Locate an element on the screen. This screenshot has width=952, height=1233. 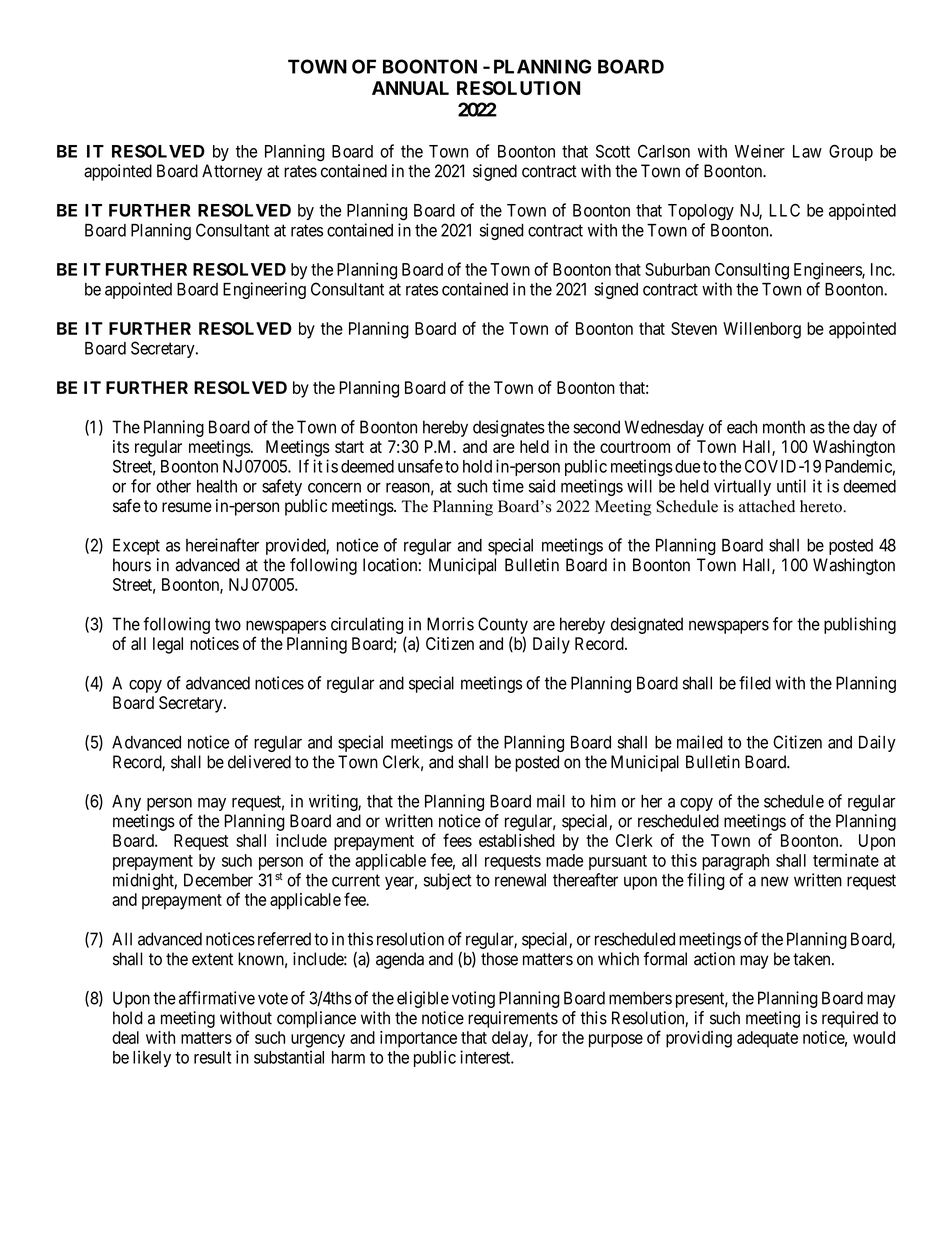
adequate is located at coordinates (767, 1039).
